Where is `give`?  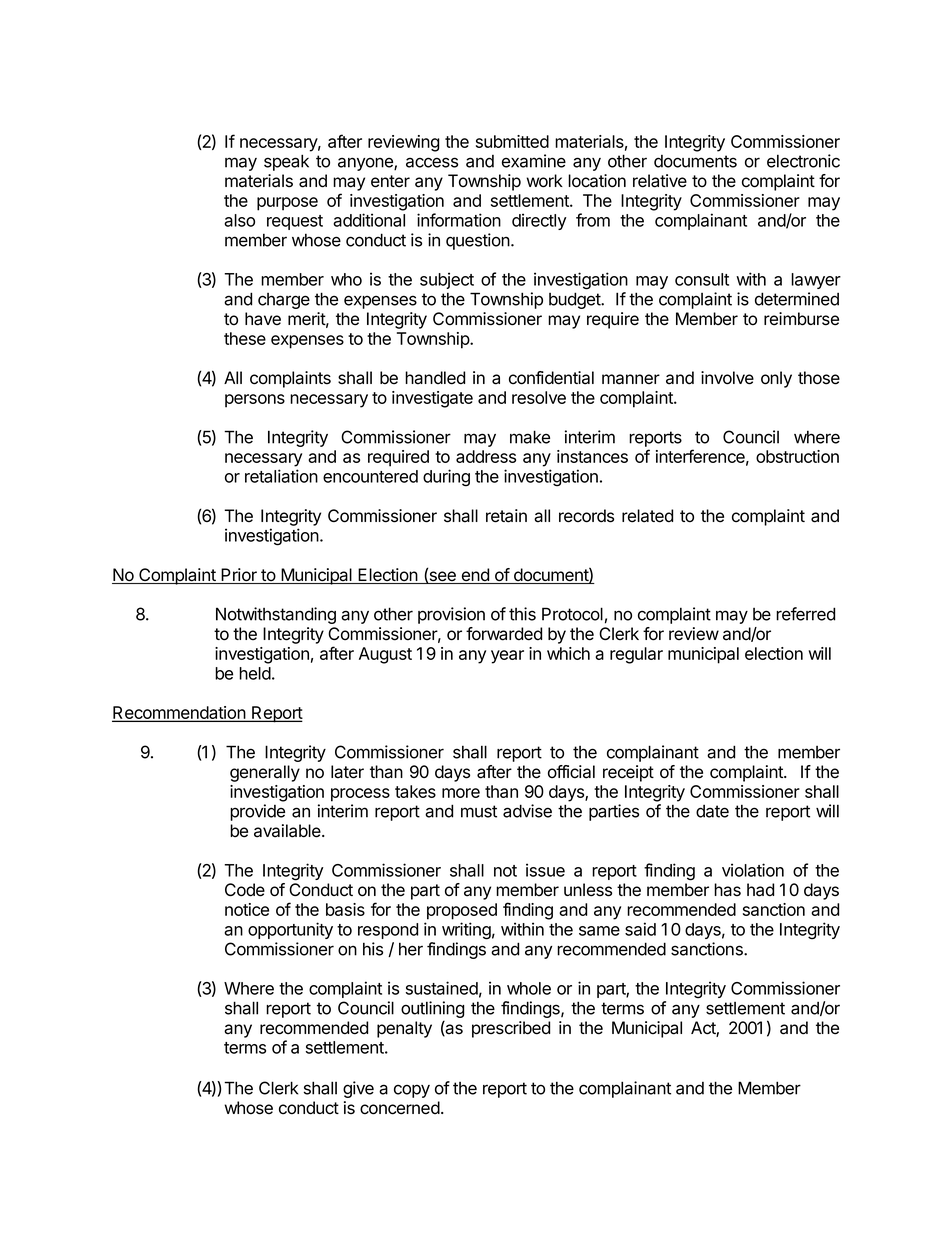 give is located at coordinates (358, 1089).
